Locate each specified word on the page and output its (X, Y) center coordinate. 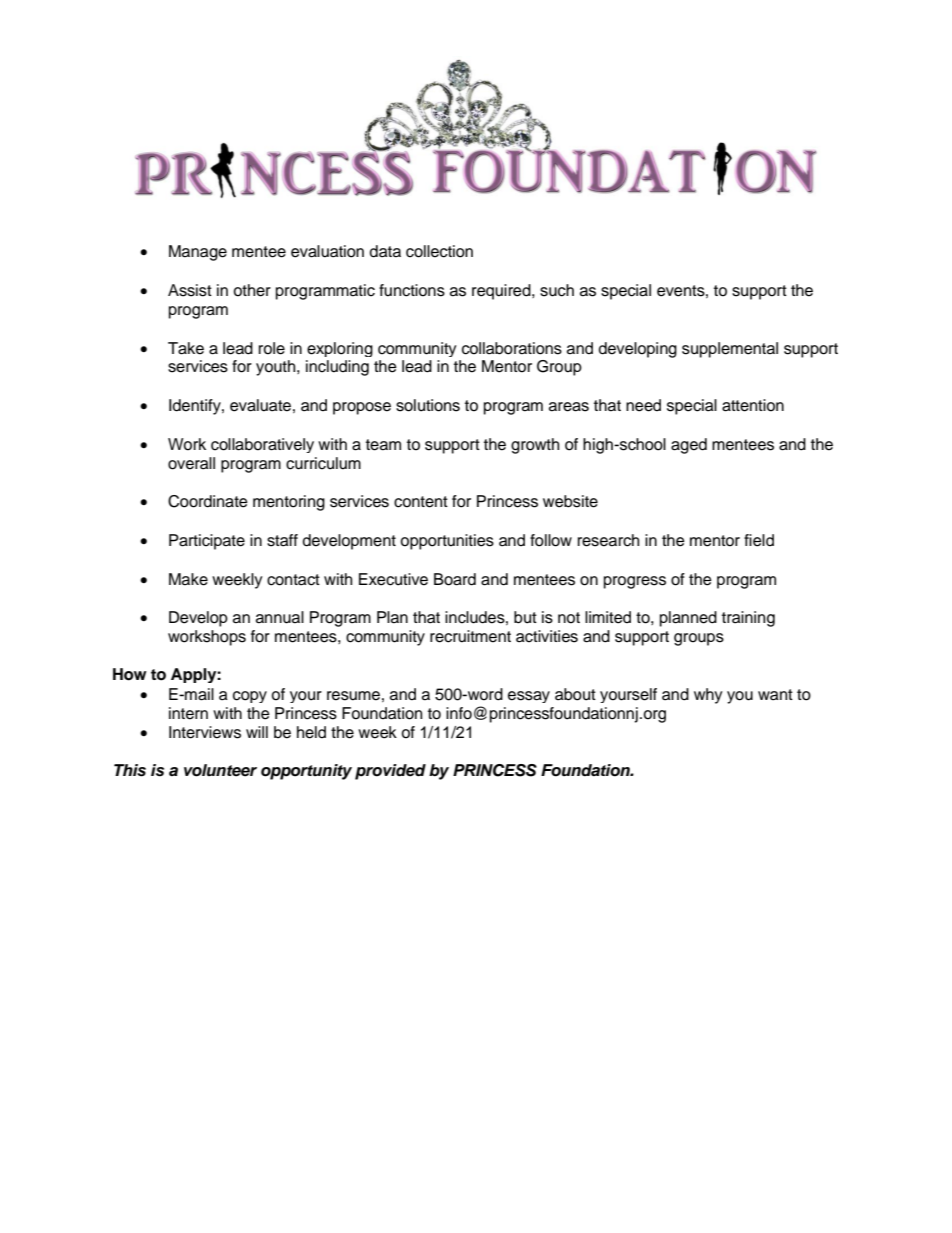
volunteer (220, 770)
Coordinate (208, 501)
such (557, 290)
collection (439, 251)
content (421, 502)
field (759, 540)
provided (390, 772)
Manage (198, 253)
